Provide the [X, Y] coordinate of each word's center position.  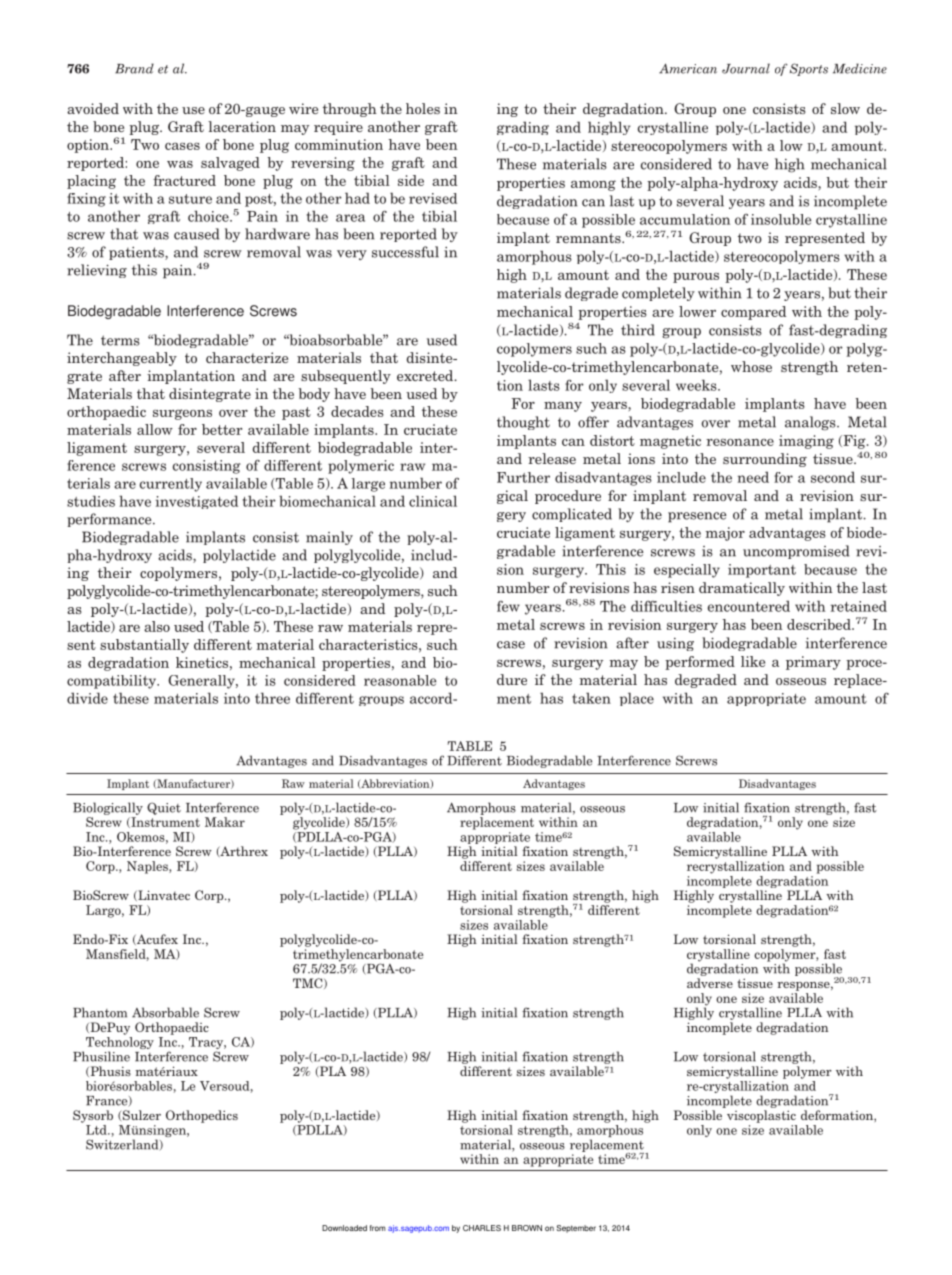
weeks [697, 385]
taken [591, 698]
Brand [134, 68]
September [576, 1229]
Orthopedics [202, 1116]
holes [423, 108]
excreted [426, 375]
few [508, 606]
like [753, 661]
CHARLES [482, 1228]
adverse [710, 983]
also [157, 626]
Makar [225, 822]
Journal [746, 68]
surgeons [182, 414]
